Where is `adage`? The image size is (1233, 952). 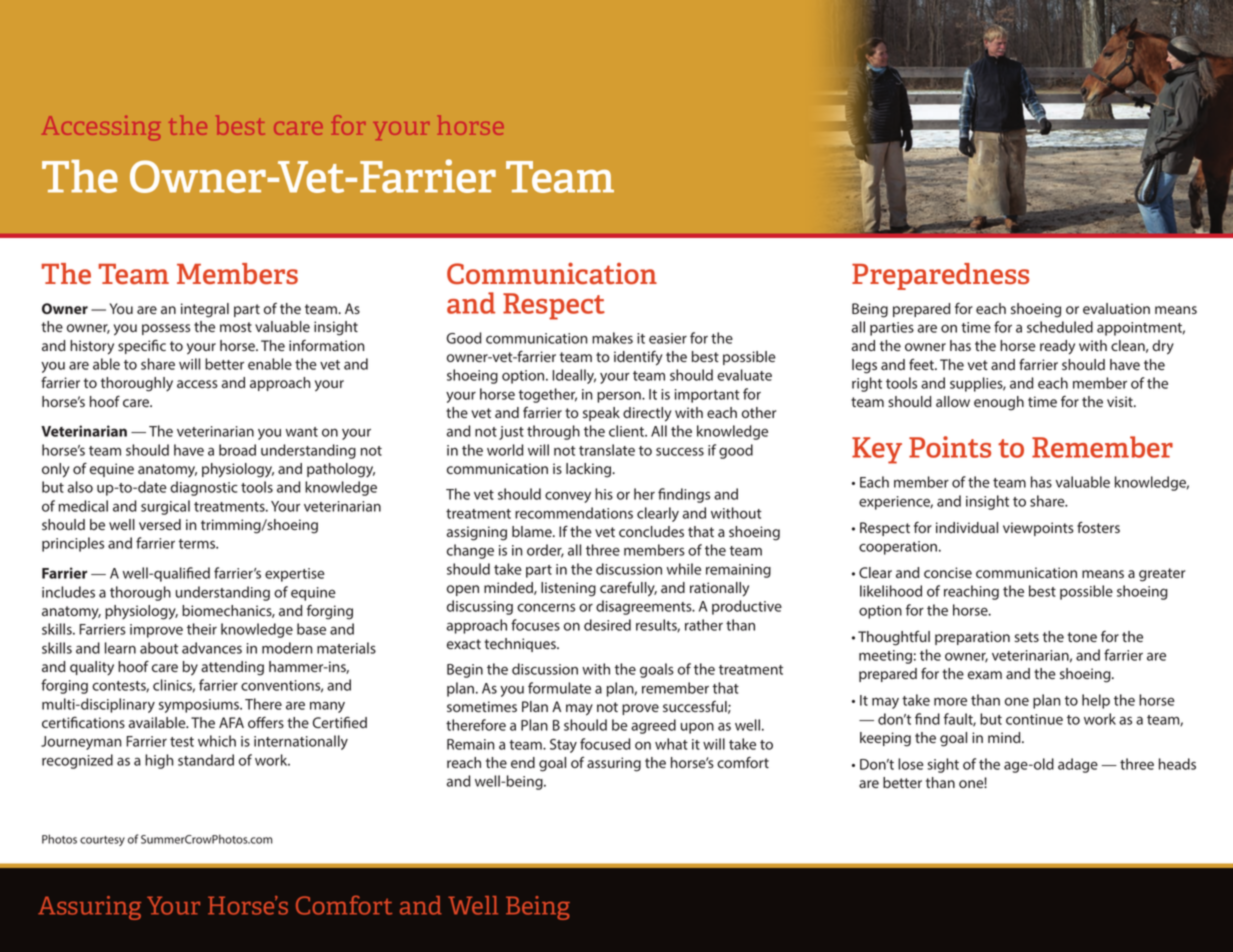 adage is located at coordinates (1078, 765).
